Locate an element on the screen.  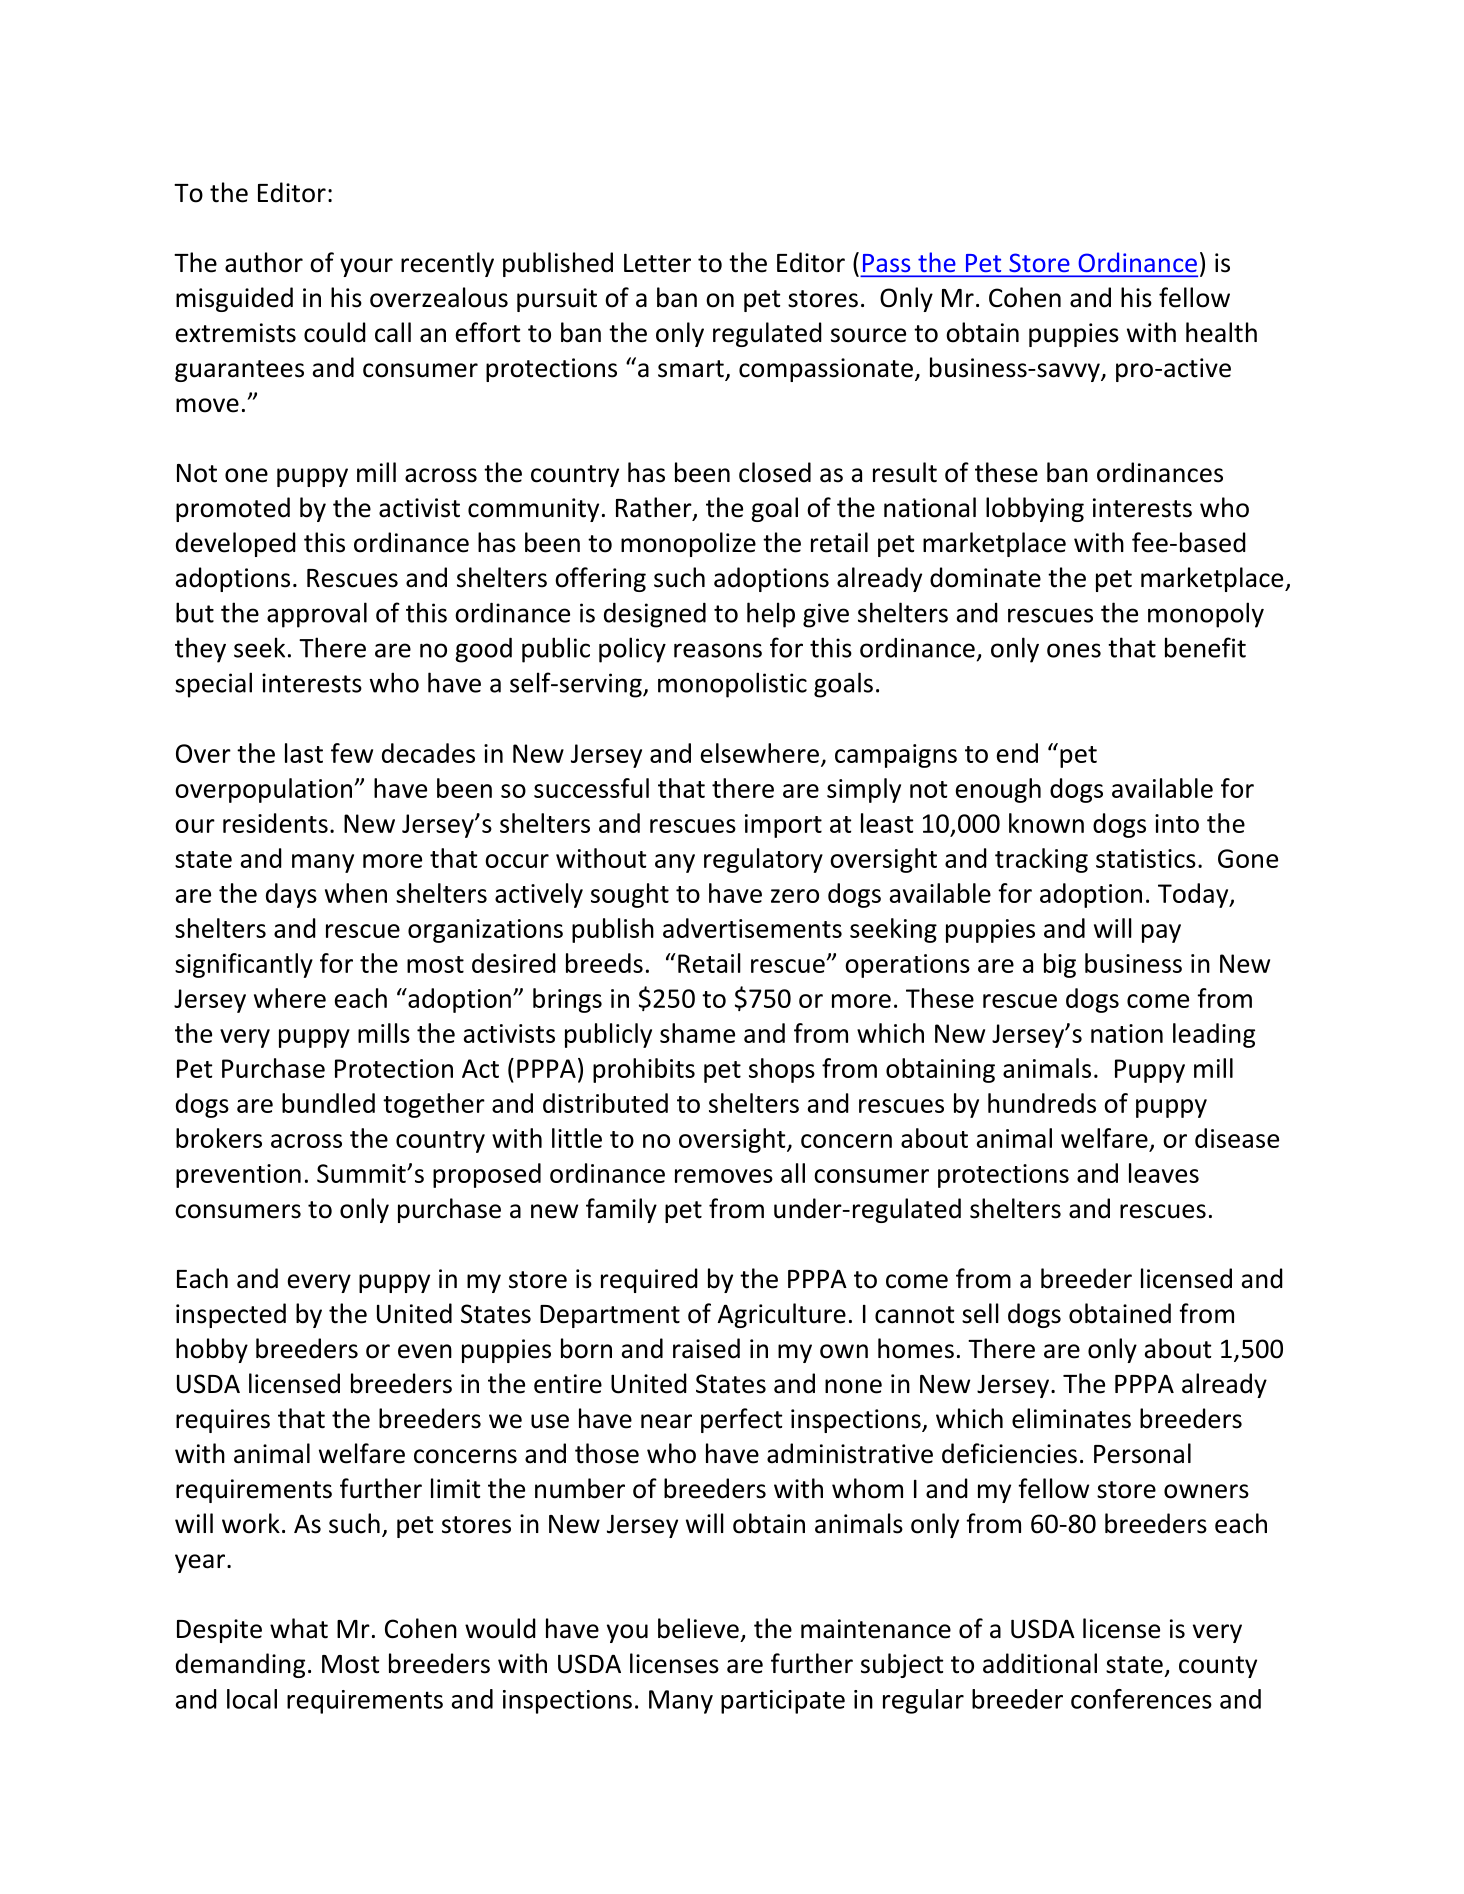
shame is located at coordinates (697, 1033).
